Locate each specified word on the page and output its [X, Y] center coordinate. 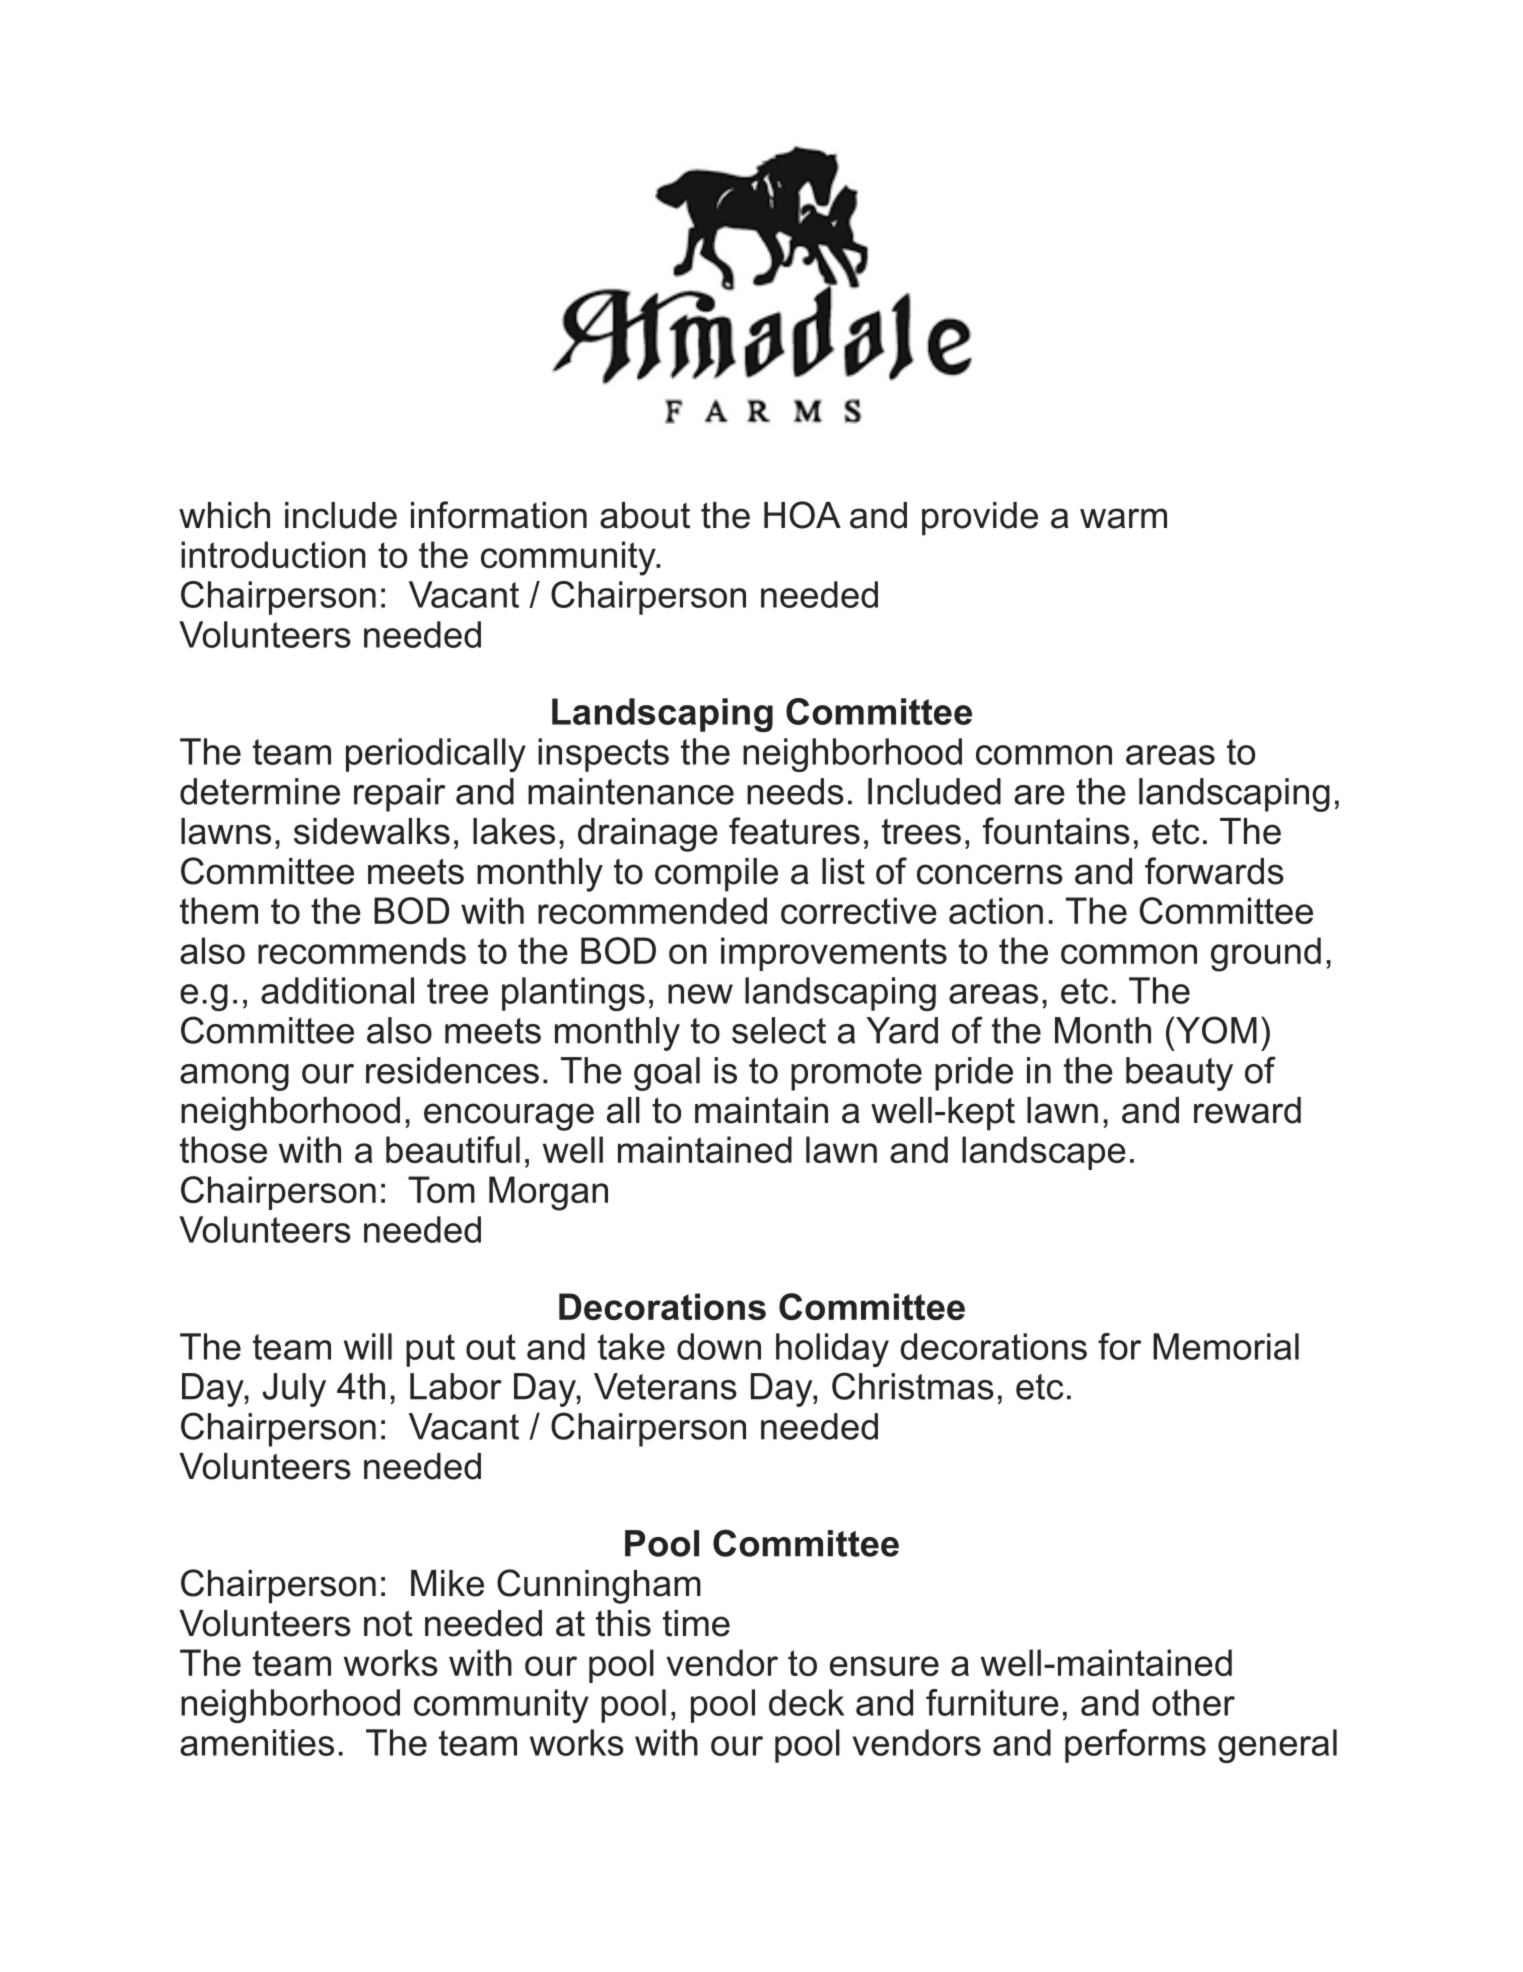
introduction [273, 554]
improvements [834, 954]
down [719, 1346]
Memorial [1226, 1346]
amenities [257, 1742]
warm [1123, 518]
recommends [362, 950]
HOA [802, 515]
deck [807, 1702]
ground [1266, 954]
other [1193, 1702]
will [368, 1346]
